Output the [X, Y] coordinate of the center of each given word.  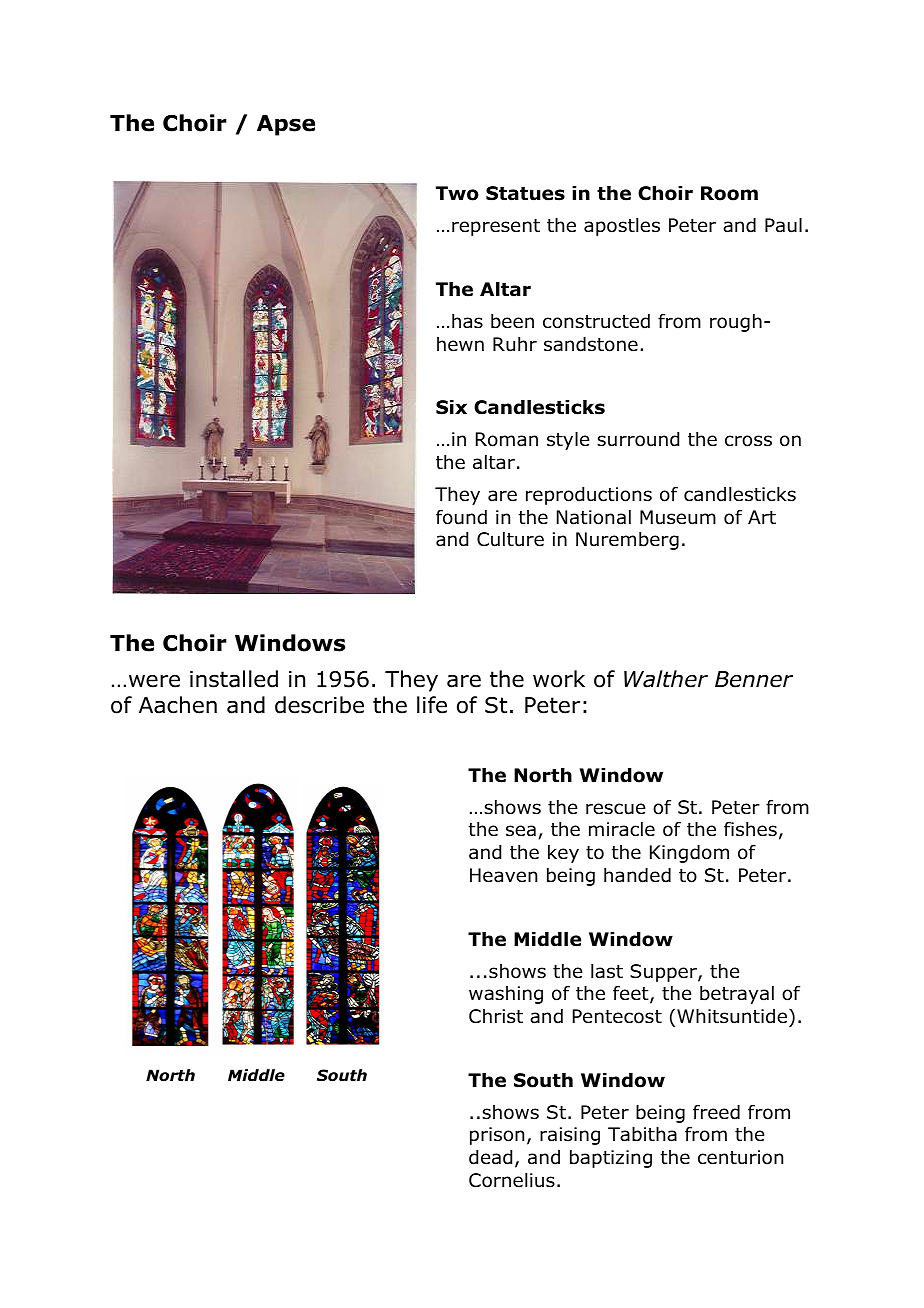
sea [521, 831]
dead [490, 1157]
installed [234, 679]
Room [729, 193]
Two [457, 193]
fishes [750, 829]
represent [496, 227]
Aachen [178, 705]
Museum [678, 517]
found [461, 517]
